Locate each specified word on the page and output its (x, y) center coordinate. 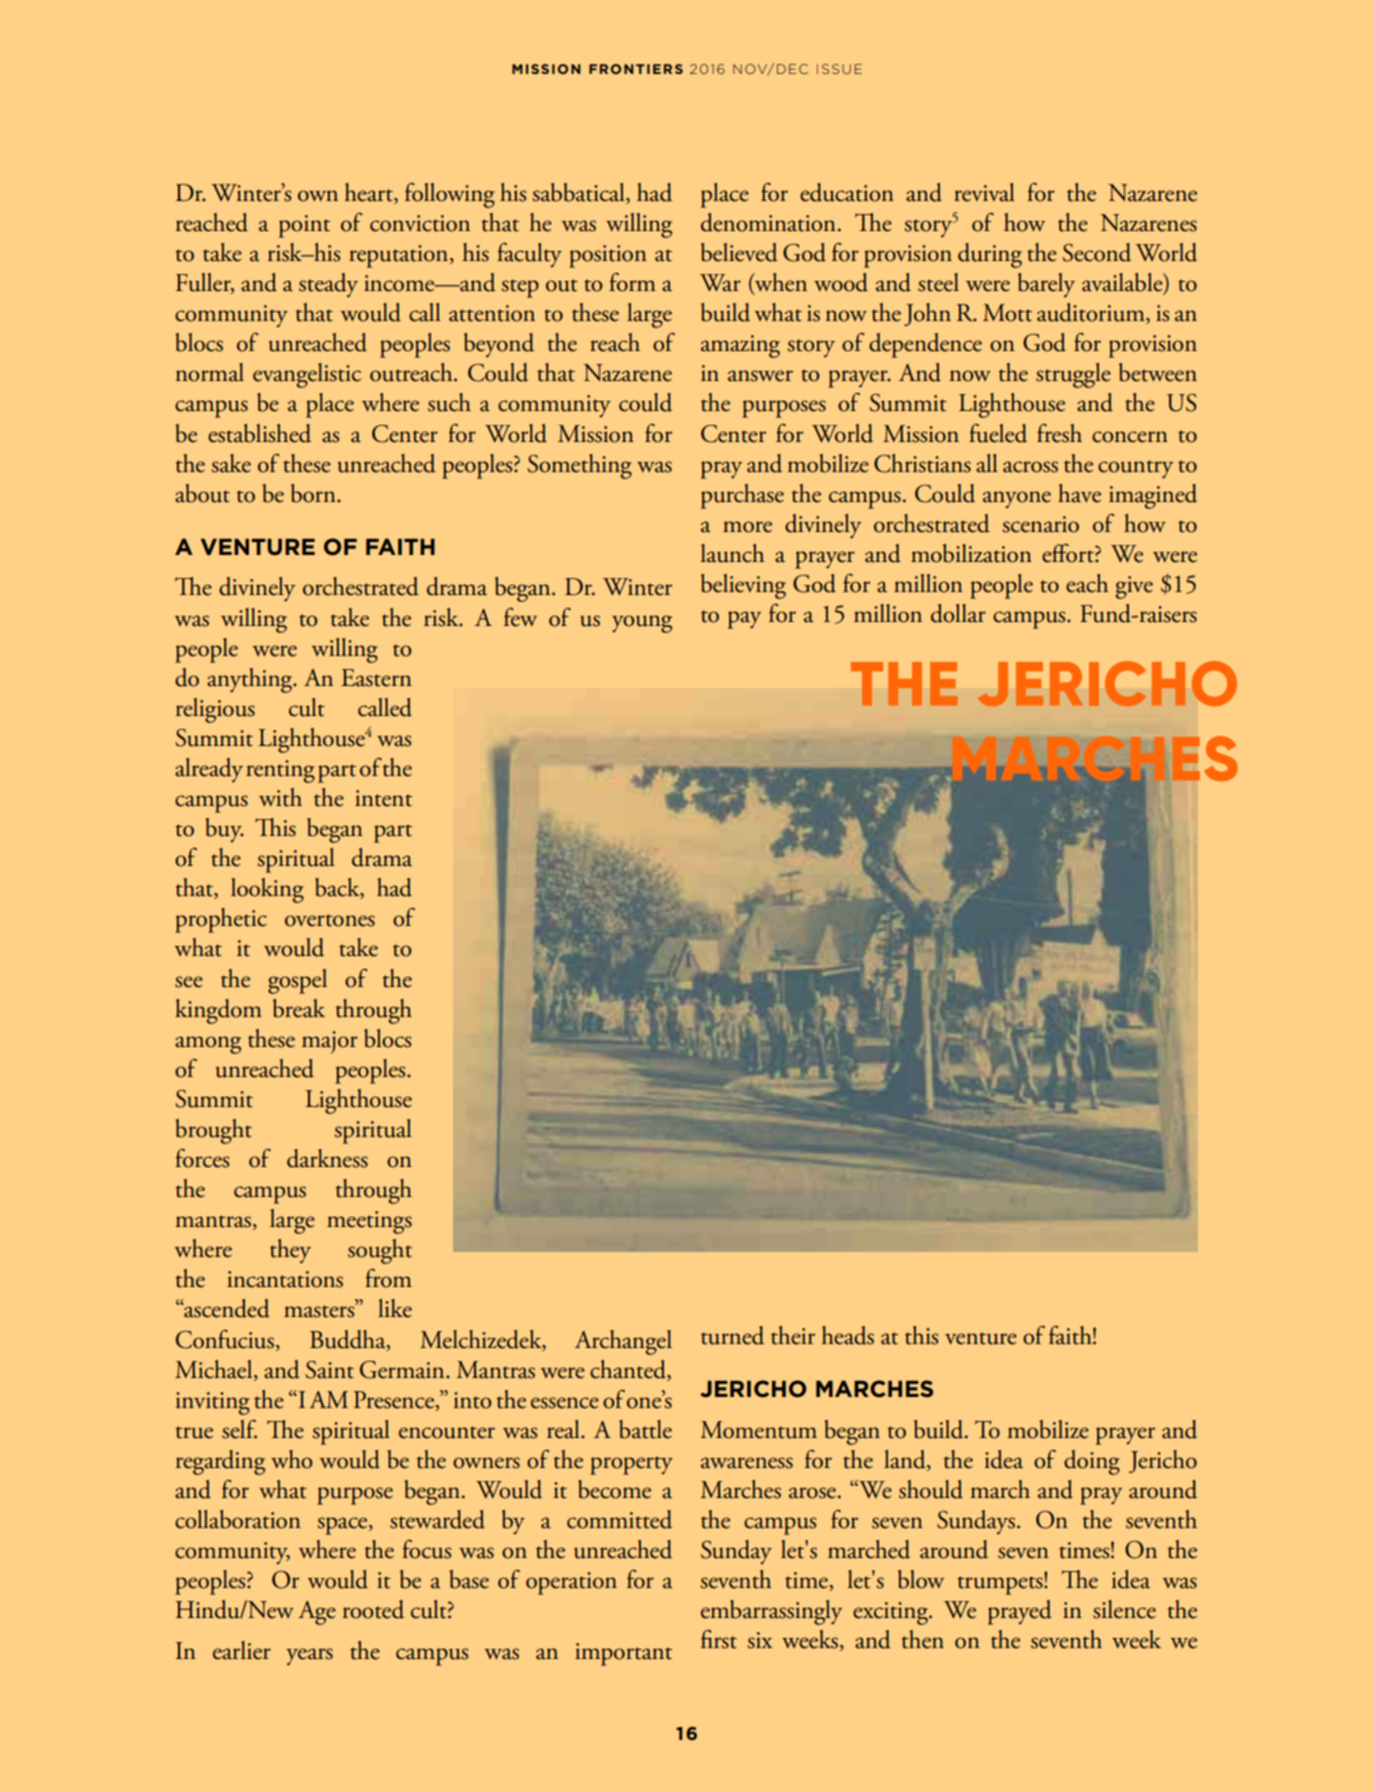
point (304, 226)
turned (732, 1335)
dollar (958, 613)
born (314, 493)
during (990, 255)
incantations (285, 1279)
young (642, 624)
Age (317, 1613)
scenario (1041, 524)
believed (739, 252)
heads (847, 1335)
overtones (330, 920)
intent (383, 798)
